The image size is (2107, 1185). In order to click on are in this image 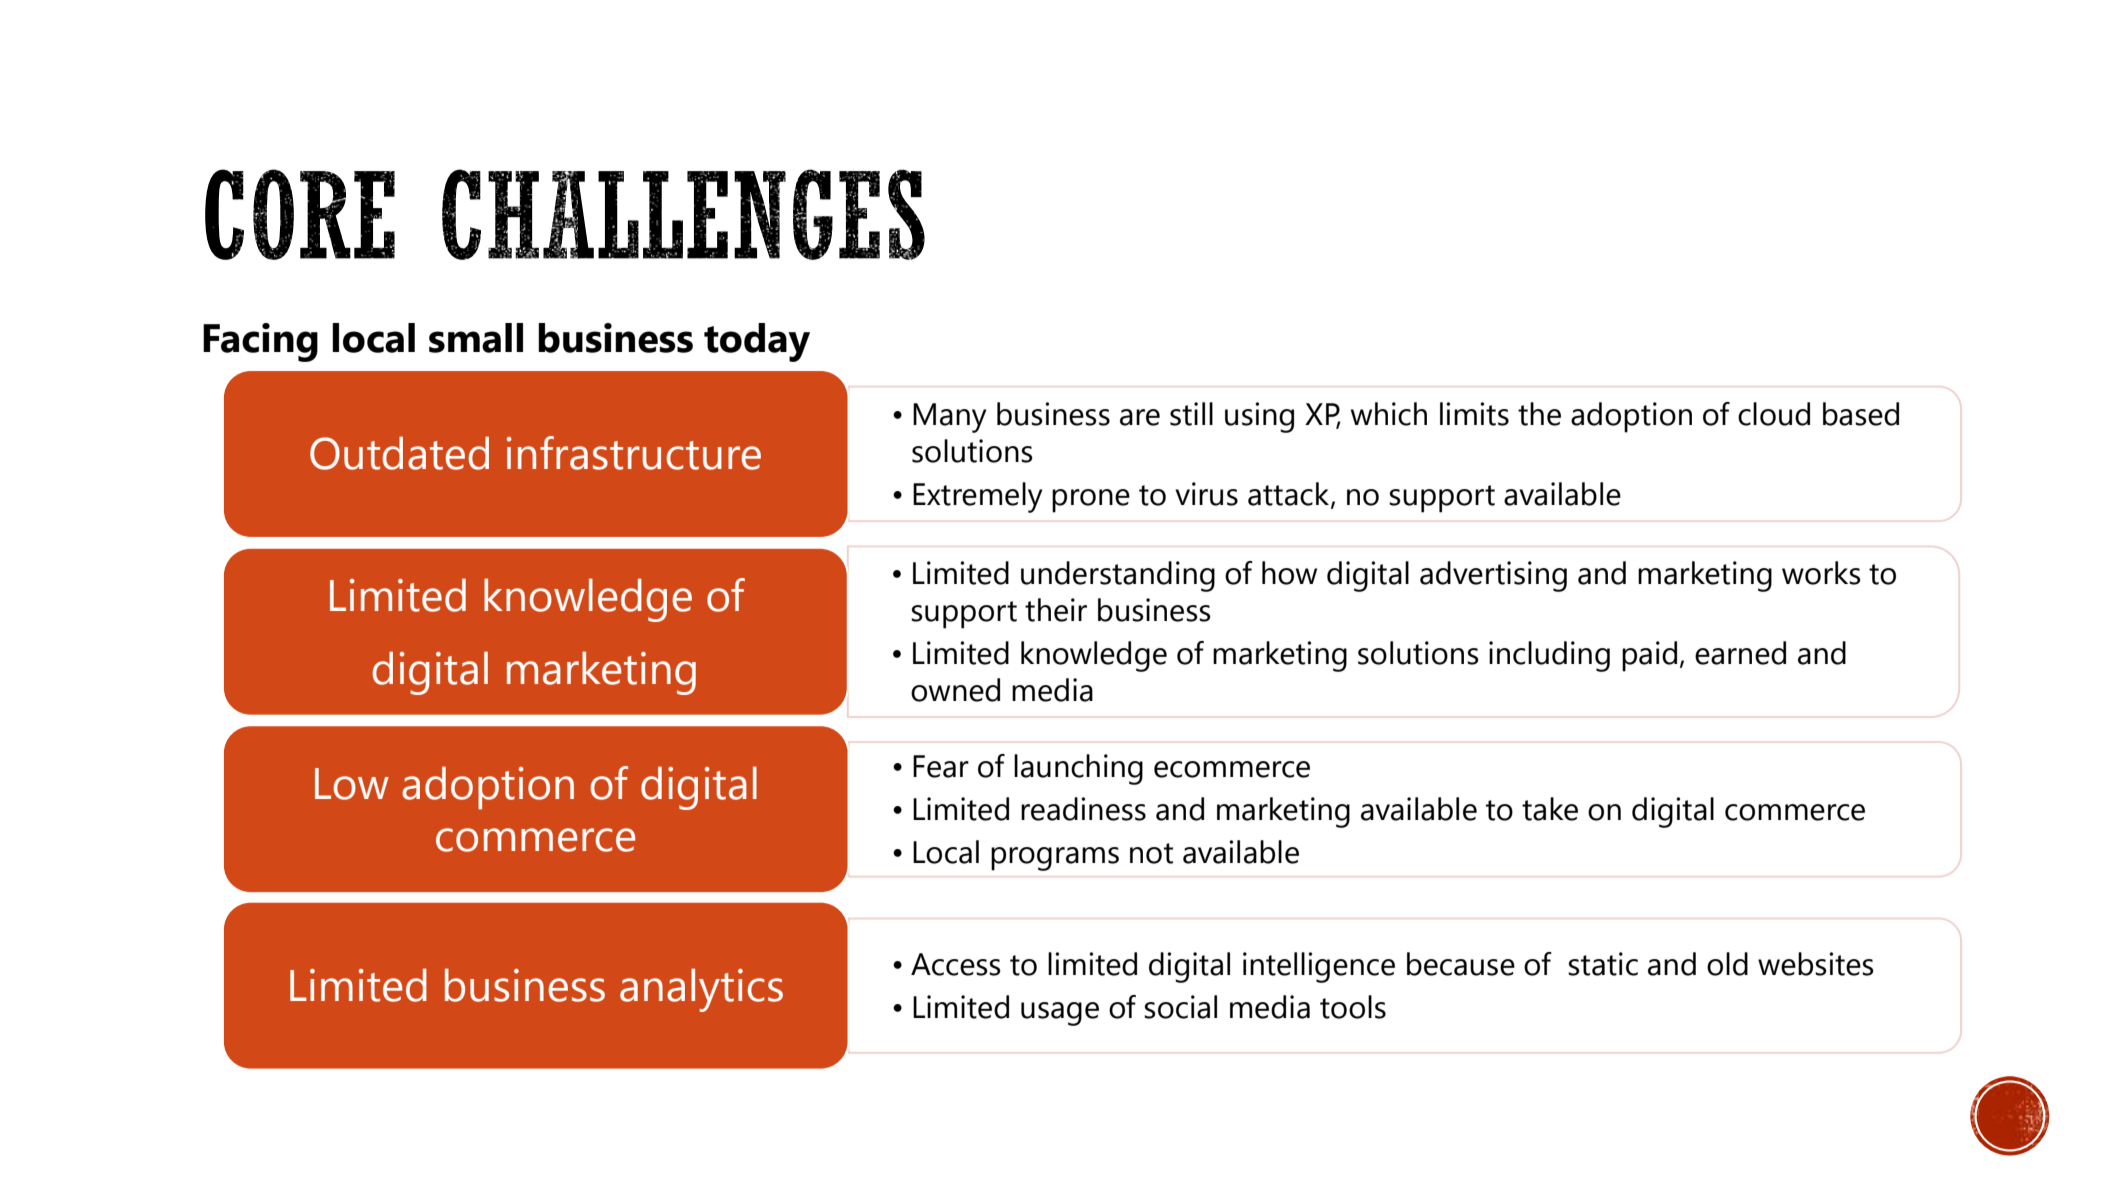, I will do `click(1140, 417)`.
